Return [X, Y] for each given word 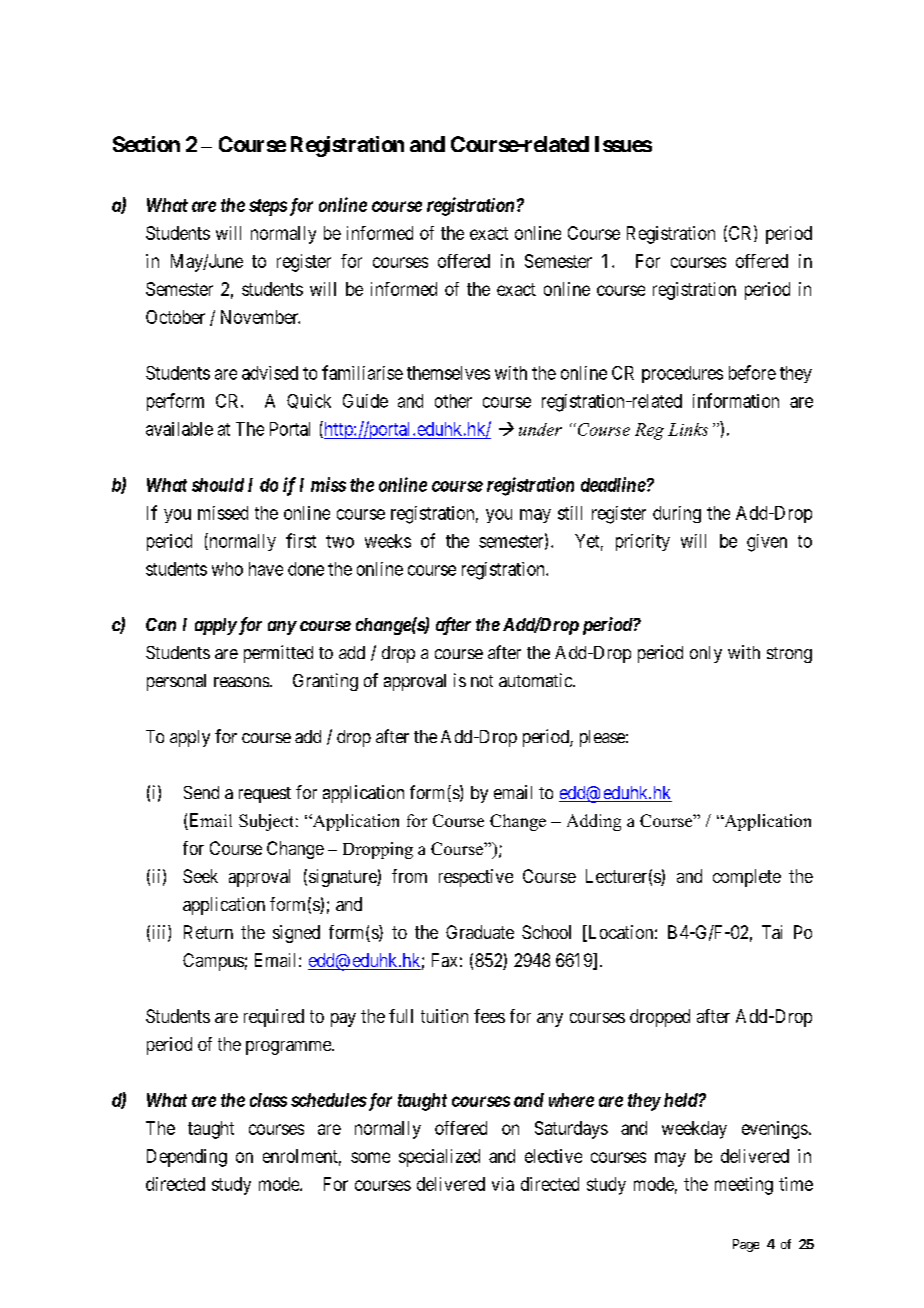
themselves [448, 373]
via [503, 1184]
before [752, 372]
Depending [187, 1158]
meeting [744, 1186]
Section [146, 144]
